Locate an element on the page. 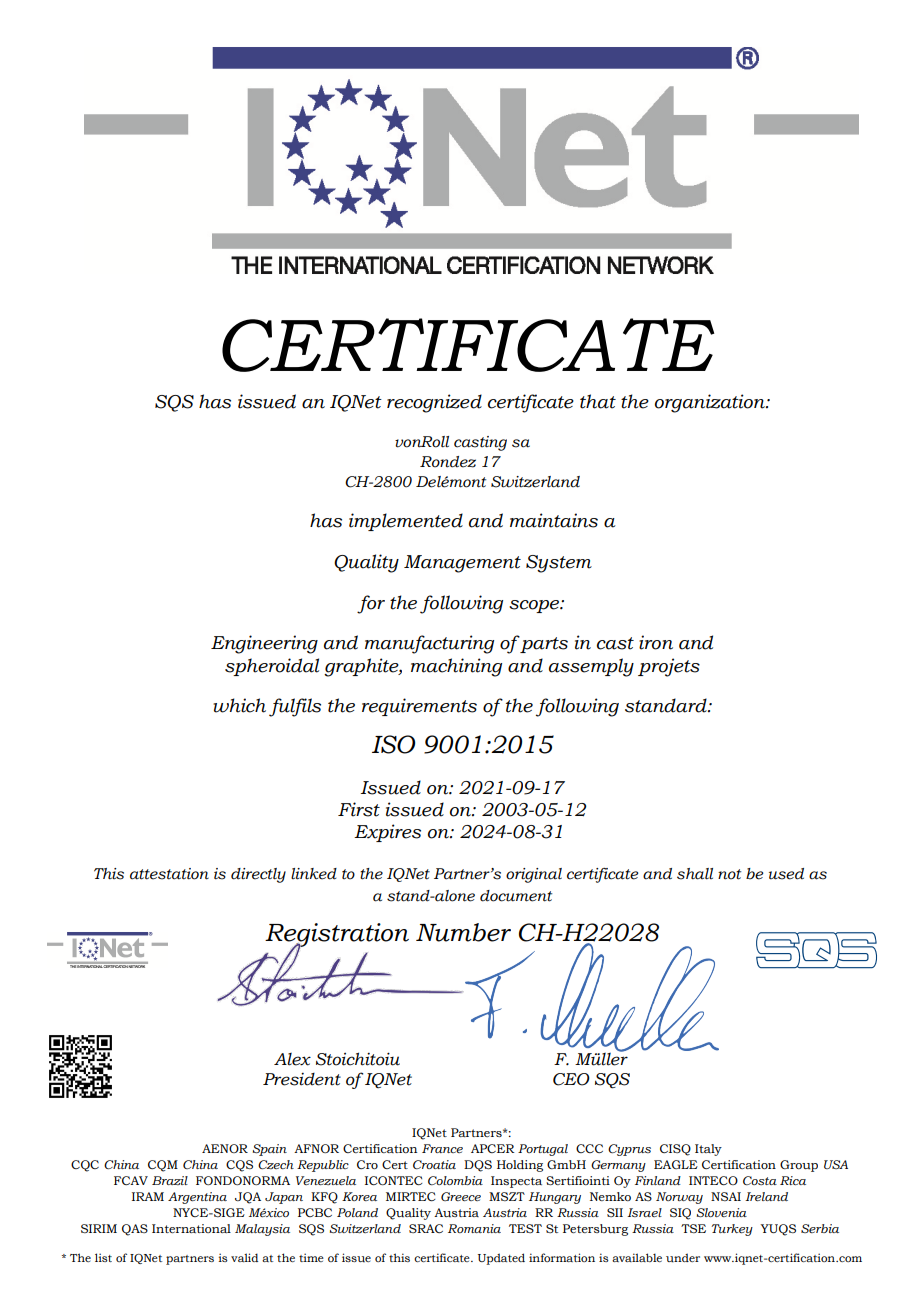  Management is located at coordinates (462, 564).
